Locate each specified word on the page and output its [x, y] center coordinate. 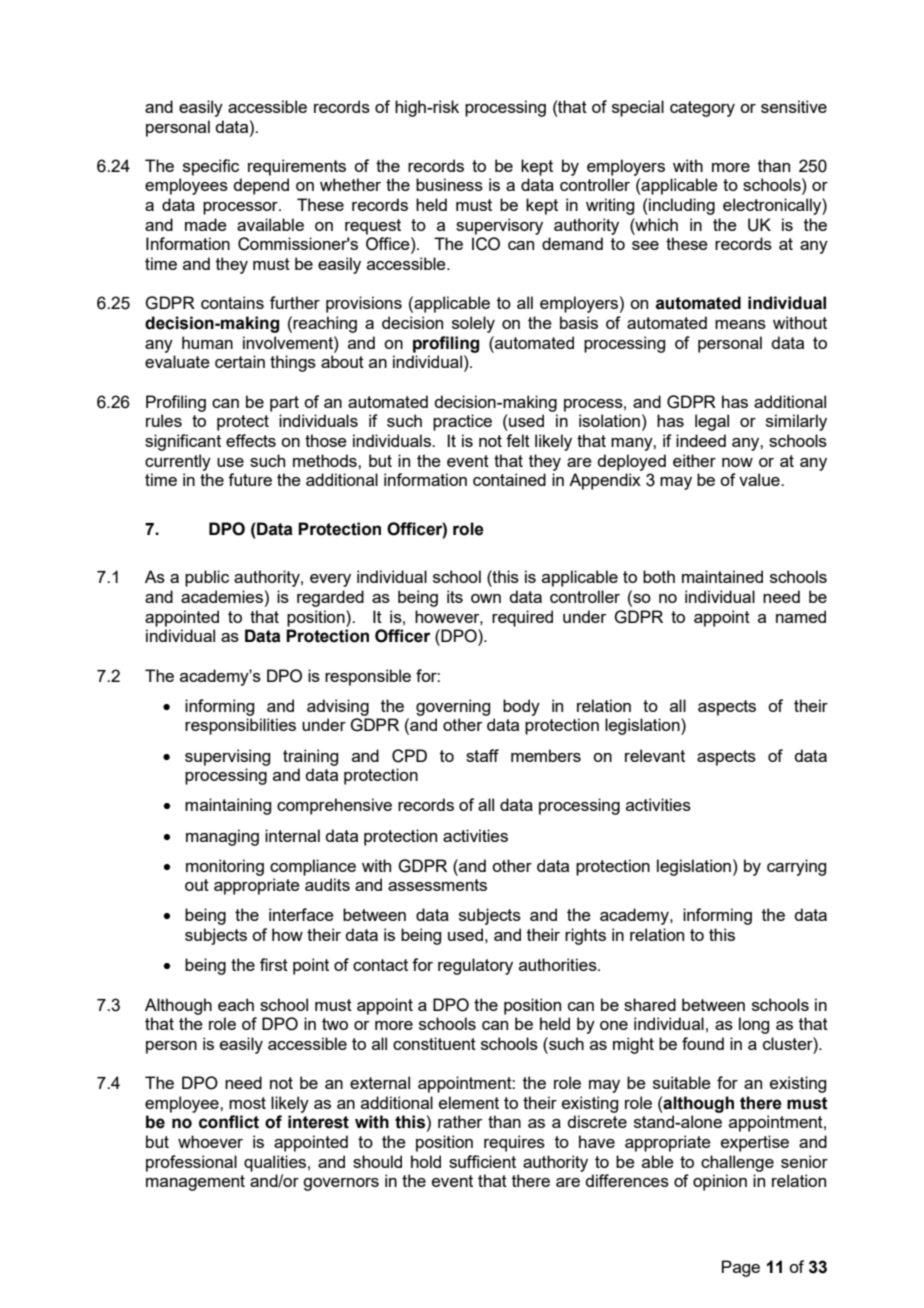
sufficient [482, 1161]
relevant [655, 755]
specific [211, 167]
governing [453, 707]
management [195, 1183]
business [449, 184]
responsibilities [240, 726]
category [702, 109]
